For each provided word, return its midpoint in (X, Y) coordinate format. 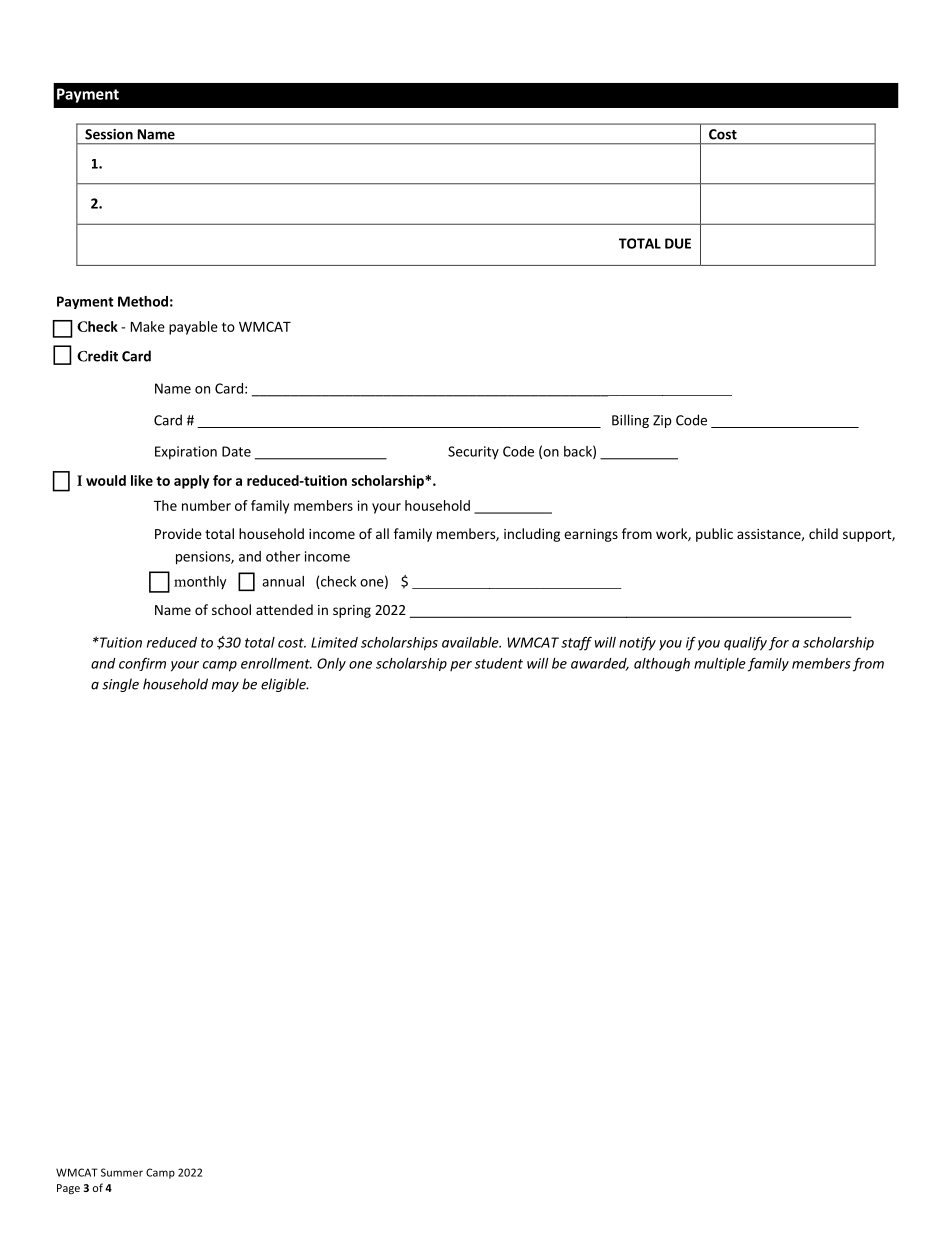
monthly (200, 583)
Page (68, 1189)
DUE (678, 243)
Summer (122, 1172)
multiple (720, 664)
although (662, 665)
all (382, 533)
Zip (662, 421)
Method (143, 301)
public (714, 535)
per (461, 666)
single (120, 685)
